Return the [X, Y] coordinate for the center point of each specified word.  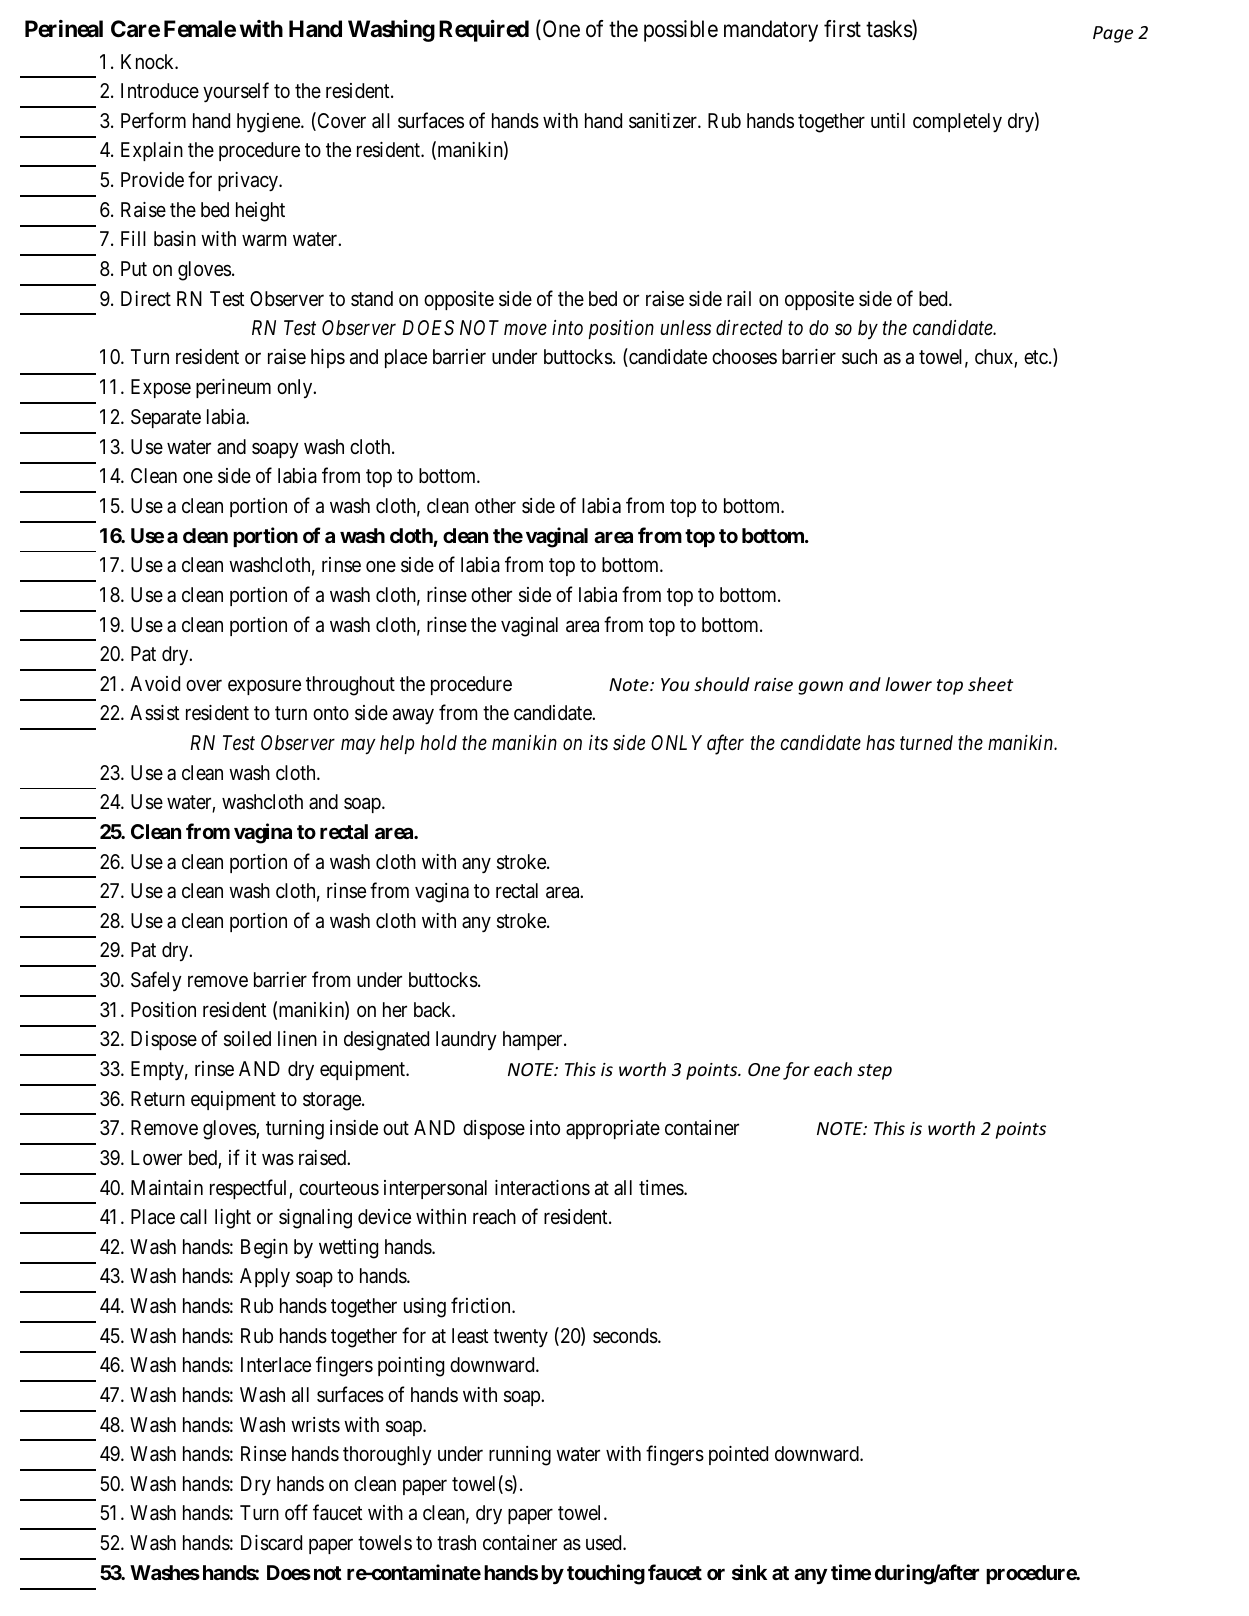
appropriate [613, 1129]
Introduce [160, 90]
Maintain [167, 1188]
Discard [271, 1543]
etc [1036, 357]
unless [686, 328]
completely [957, 122]
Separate [166, 418]
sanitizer [664, 121]
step [874, 1072]
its [598, 743]
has [880, 742]
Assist [154, 713]
